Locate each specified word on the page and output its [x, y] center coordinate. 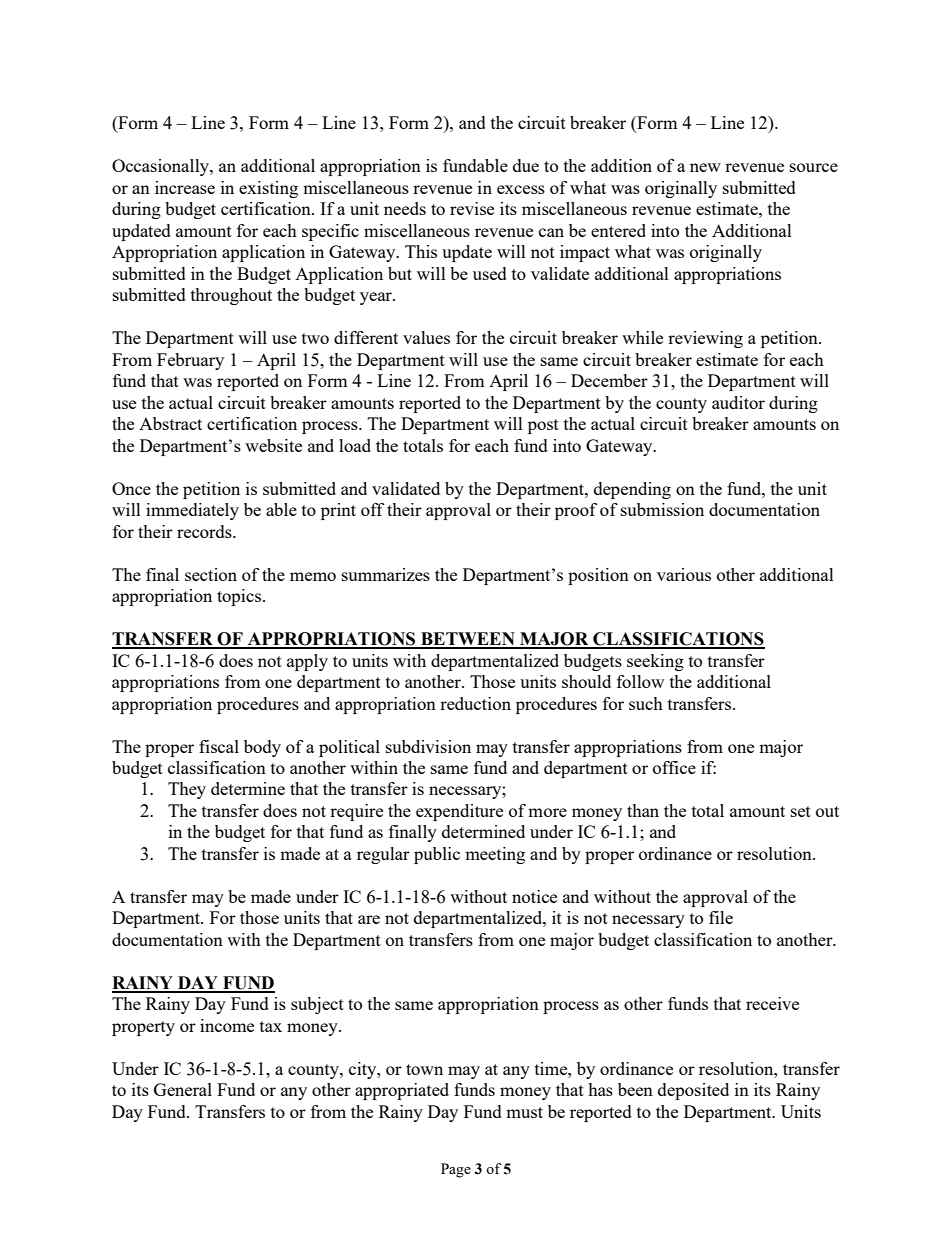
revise [472, 208]
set [801, 811]
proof [576, 511]
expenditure [459, 812]
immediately [192, 511]
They [187, 790]
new [705, 167]
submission [662, 509]
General [183, 1089]
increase [185, 187]
